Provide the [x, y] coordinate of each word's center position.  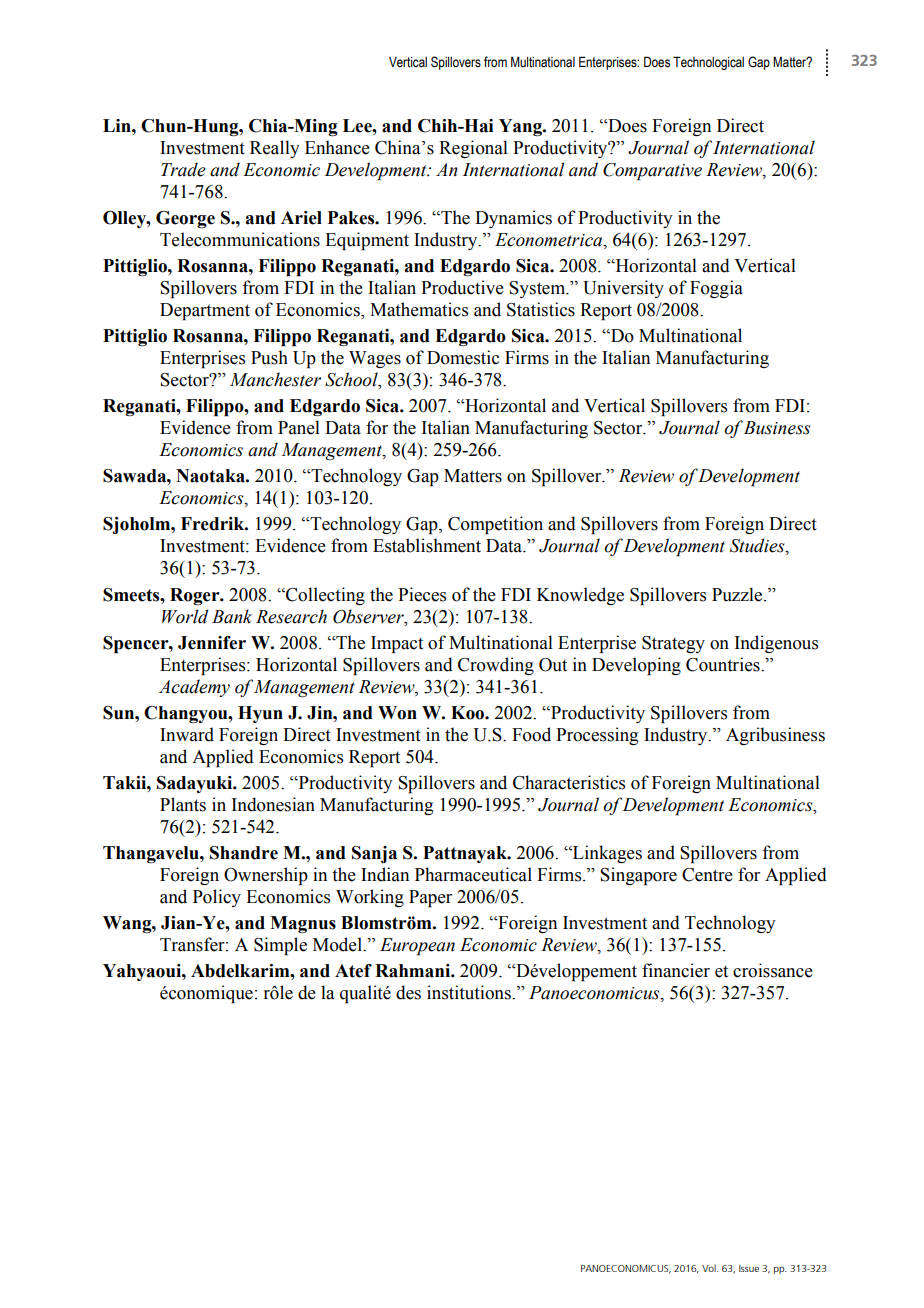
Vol [710, 1268]
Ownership [266, 876]
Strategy [673, 644]
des [408, 992]
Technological [708, 63]
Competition [495, 525]
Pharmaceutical [473, 874]
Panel [299, 427]
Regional [473, 149]
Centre [707, 875]
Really [275, 149]
